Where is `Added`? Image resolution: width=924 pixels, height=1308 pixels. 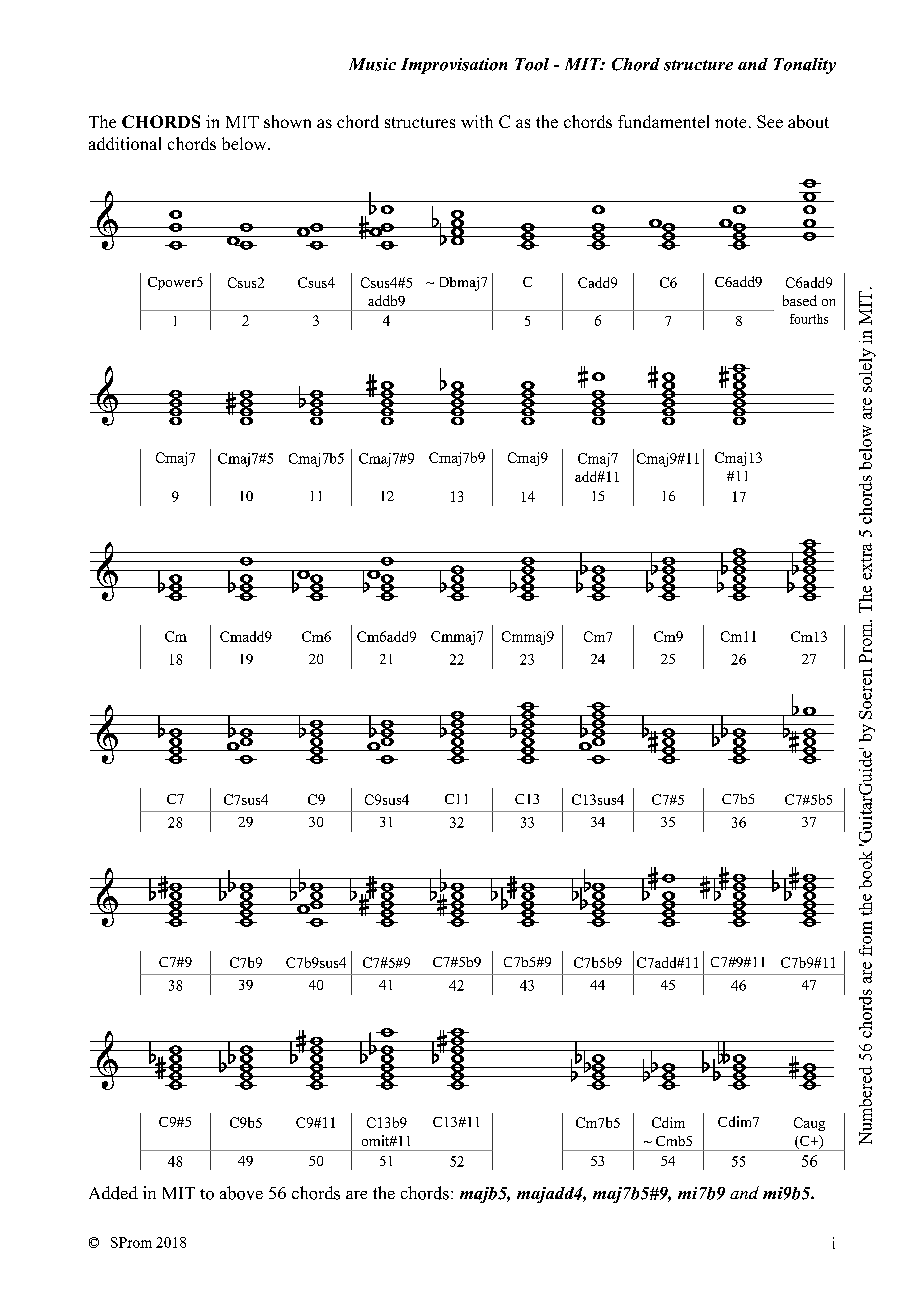
Added is located at coordinates (113, 1193).
